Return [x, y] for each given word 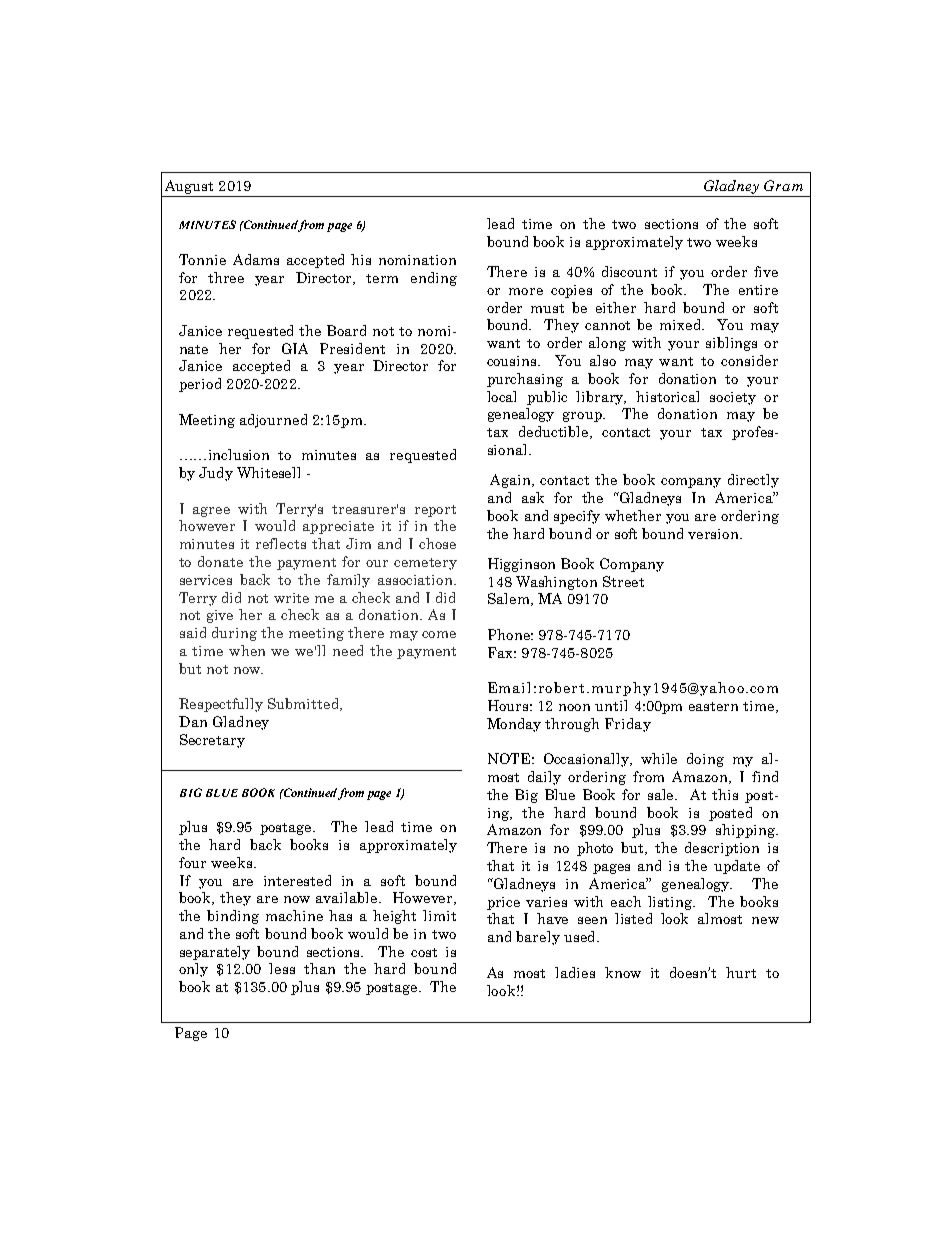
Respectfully [221, 705]
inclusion [239, 454]
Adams [256, 259]
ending [434, 279]
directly [753, 481]
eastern [713, 706]
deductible [555, 432]
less [282, 968]
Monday [514, 725]
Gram [783, 185]
